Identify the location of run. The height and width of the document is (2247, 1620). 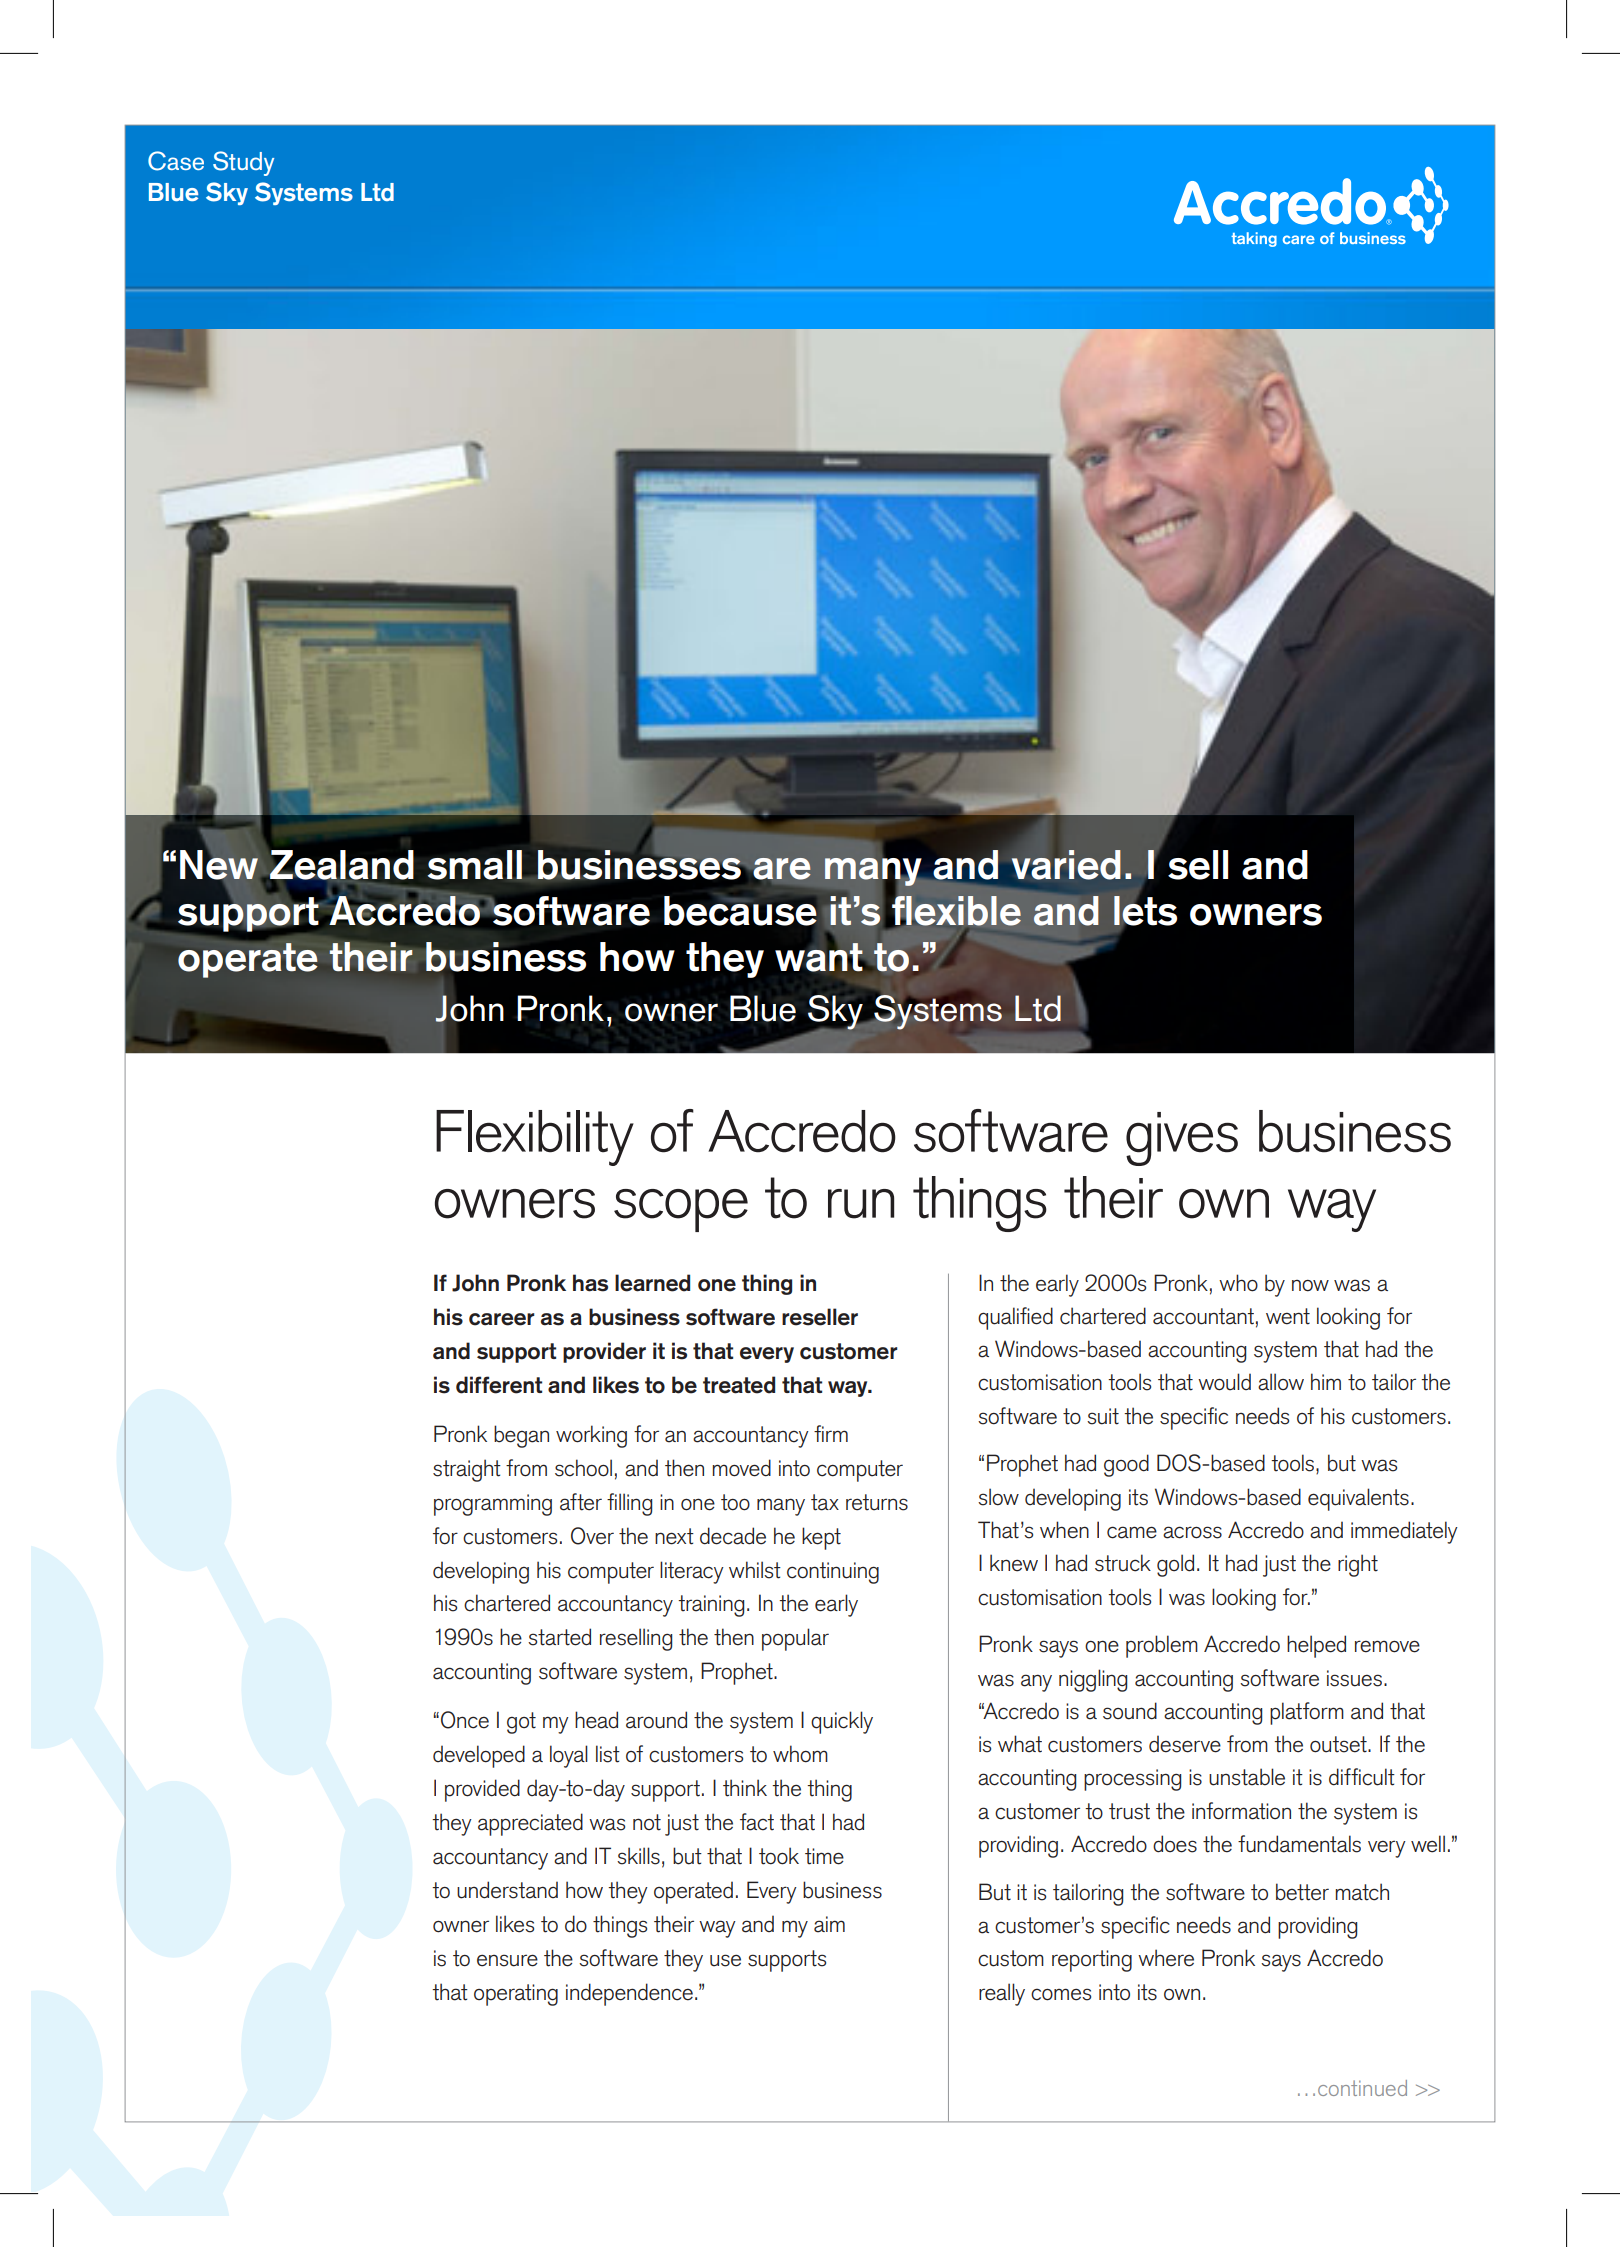
(861, 1204).
